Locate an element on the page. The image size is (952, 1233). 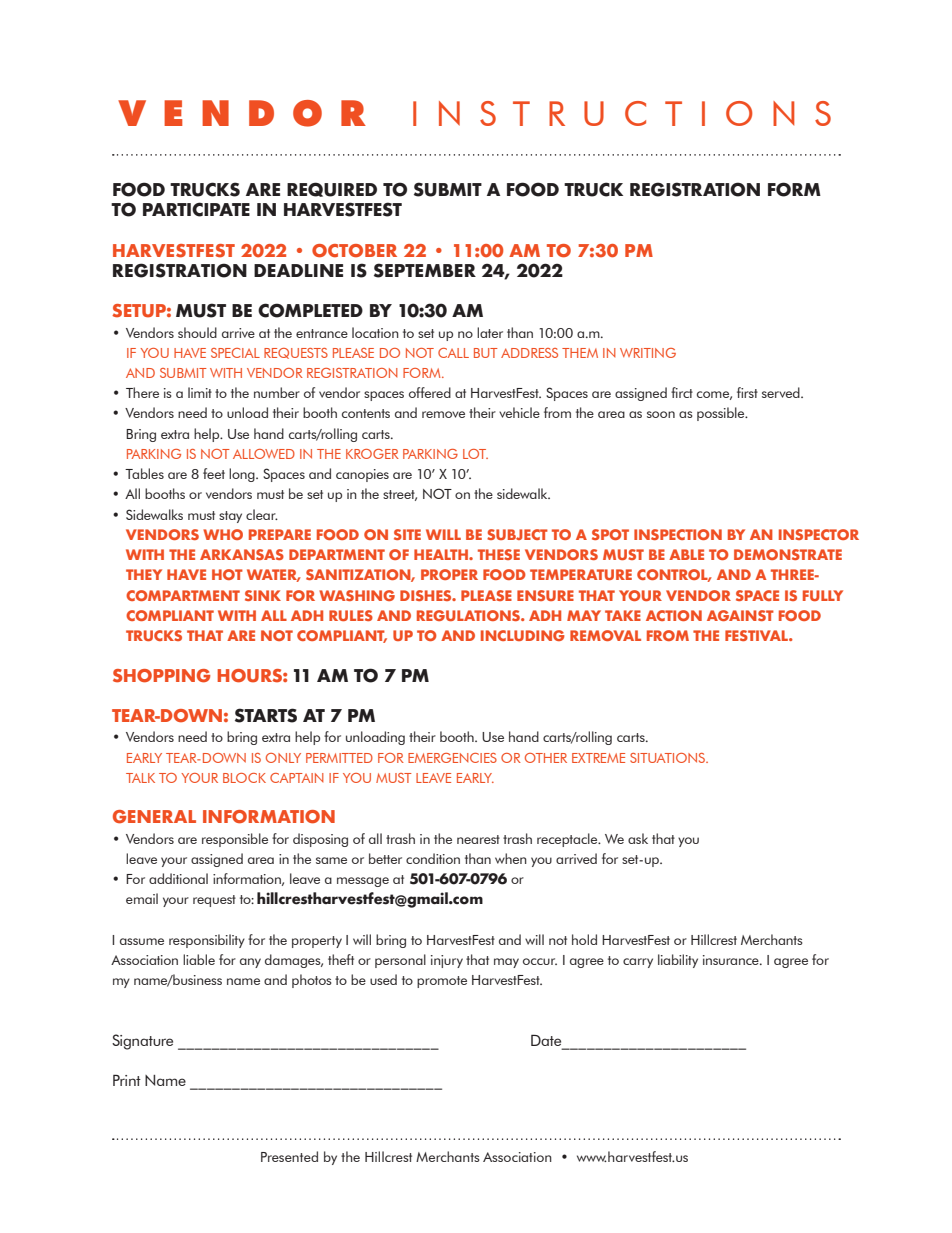
SEPTEMBER is located at coordinates (425, 270).
